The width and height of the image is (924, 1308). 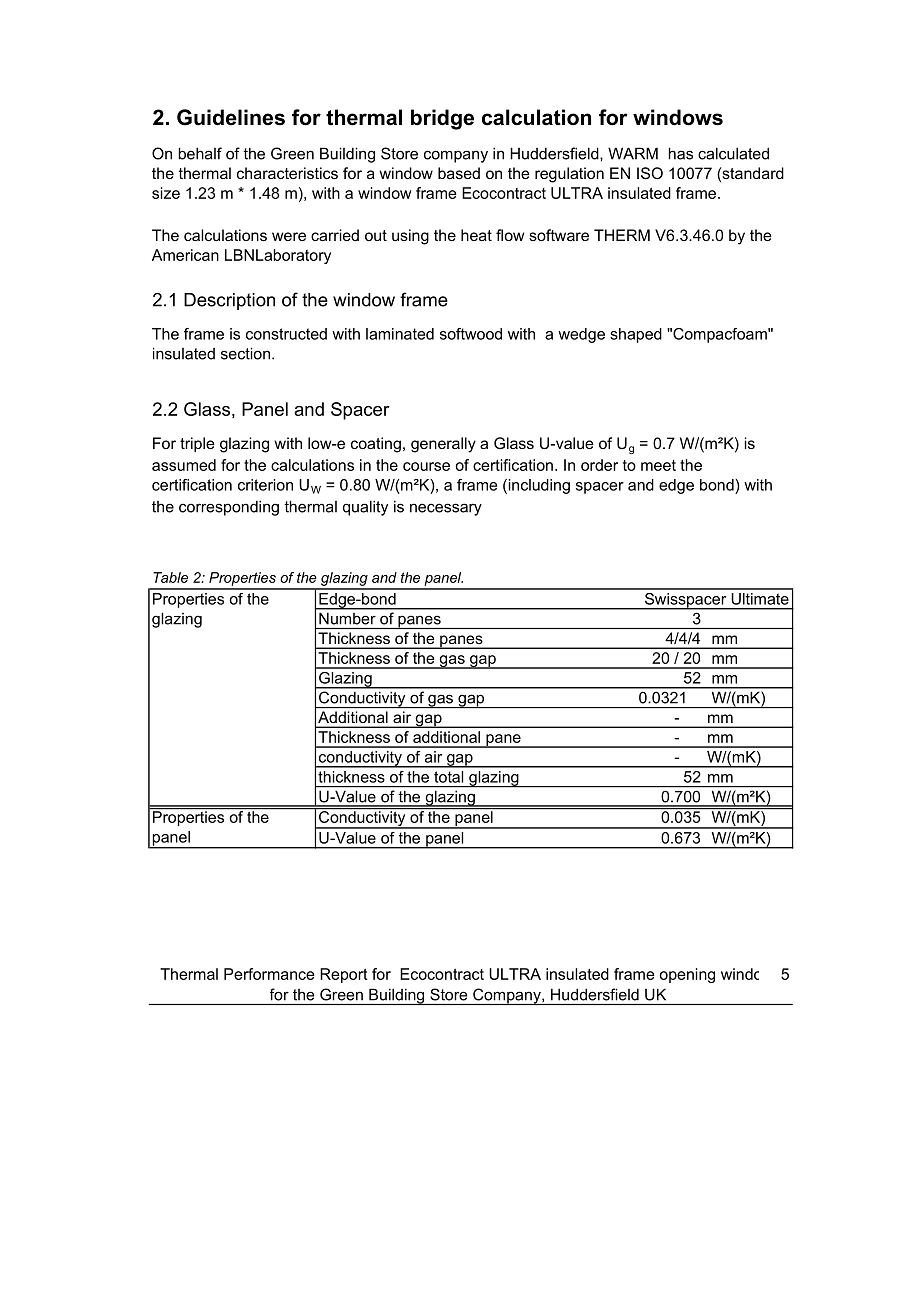 I want to click on Performance, so click(x=269, y=974).
